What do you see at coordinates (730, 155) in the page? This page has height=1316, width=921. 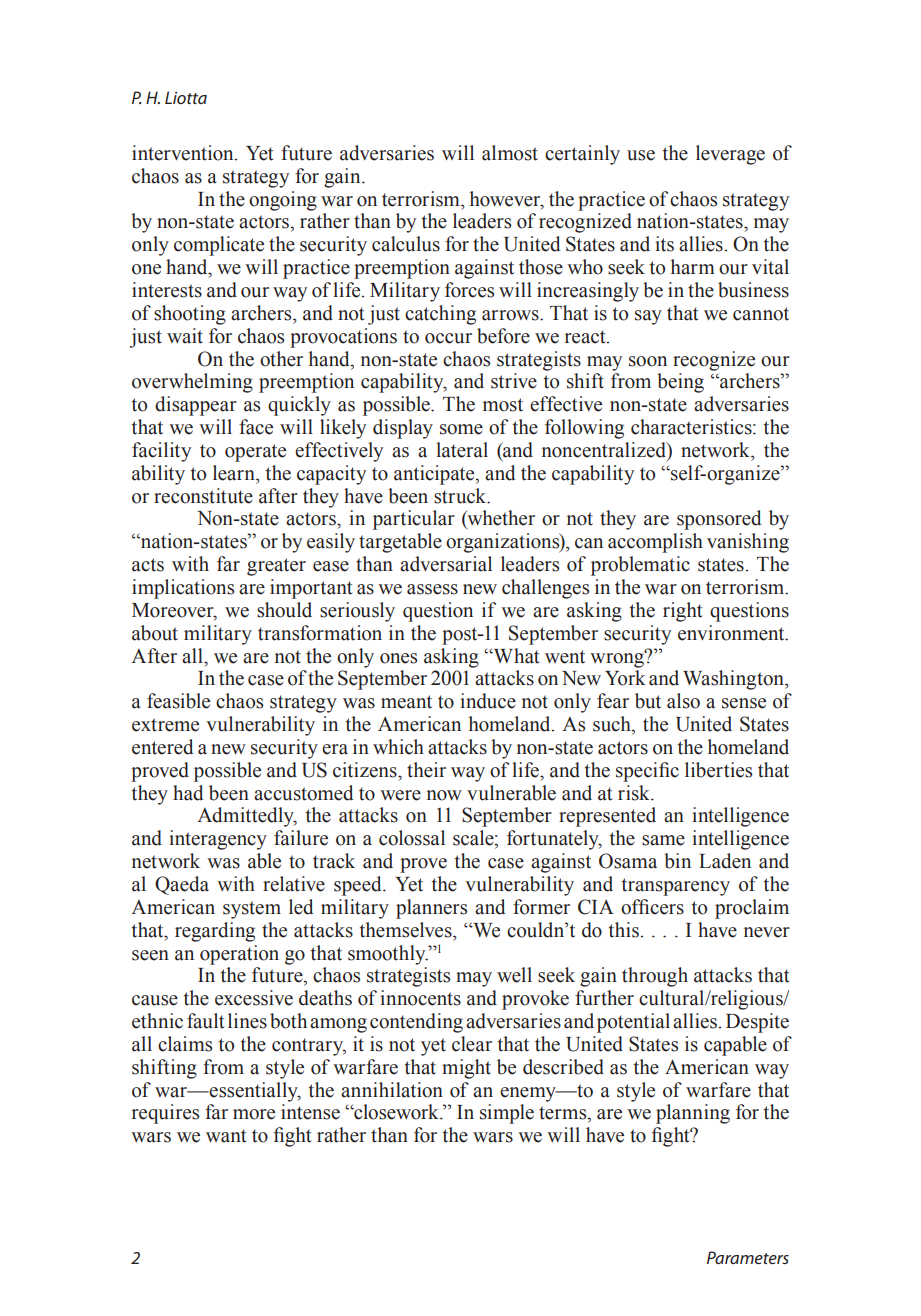 I see `leverage` at bounding box center [730, 155].
